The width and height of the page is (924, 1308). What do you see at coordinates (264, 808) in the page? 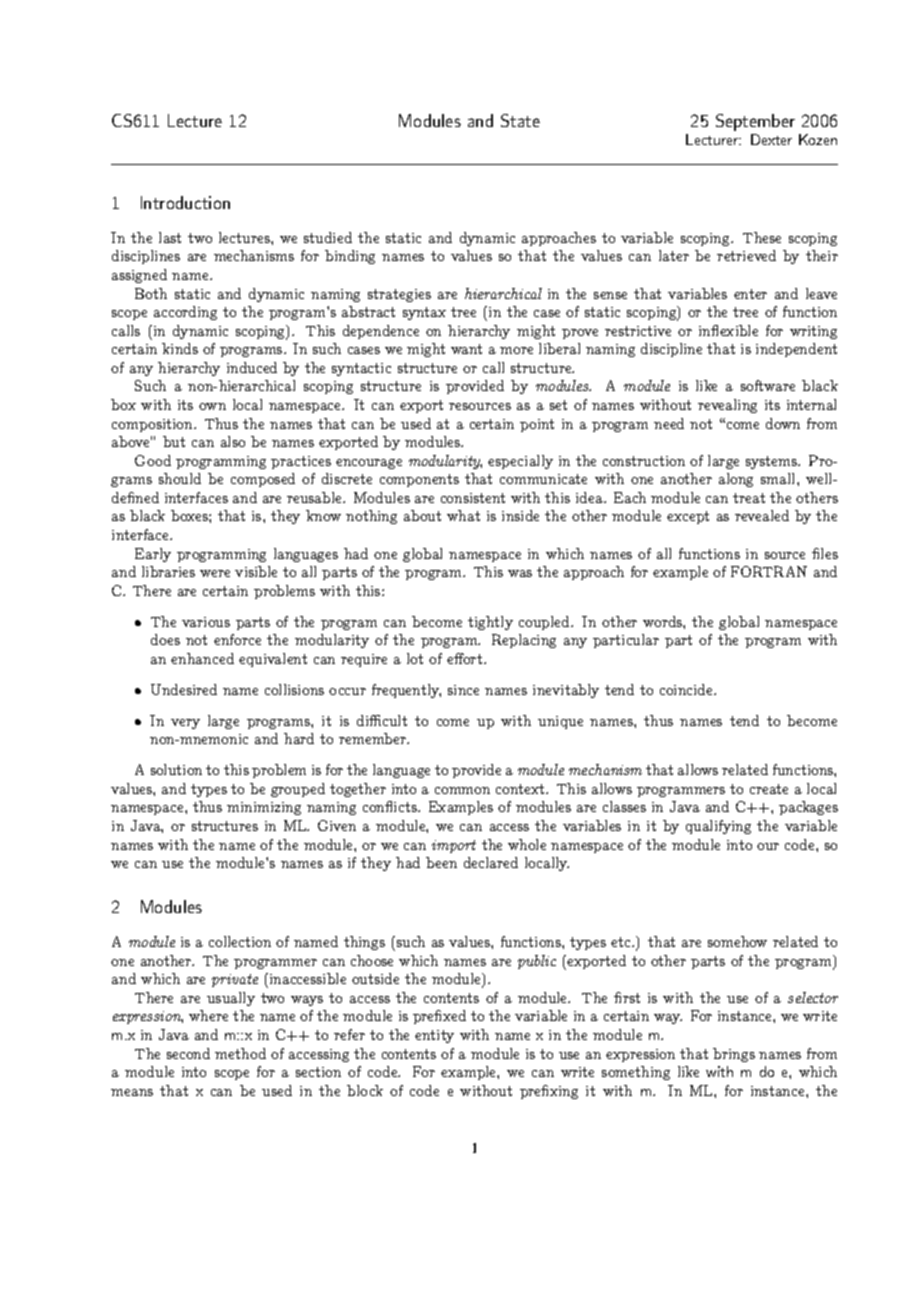
I see `minimizing` at bounding box center [264, 808].
